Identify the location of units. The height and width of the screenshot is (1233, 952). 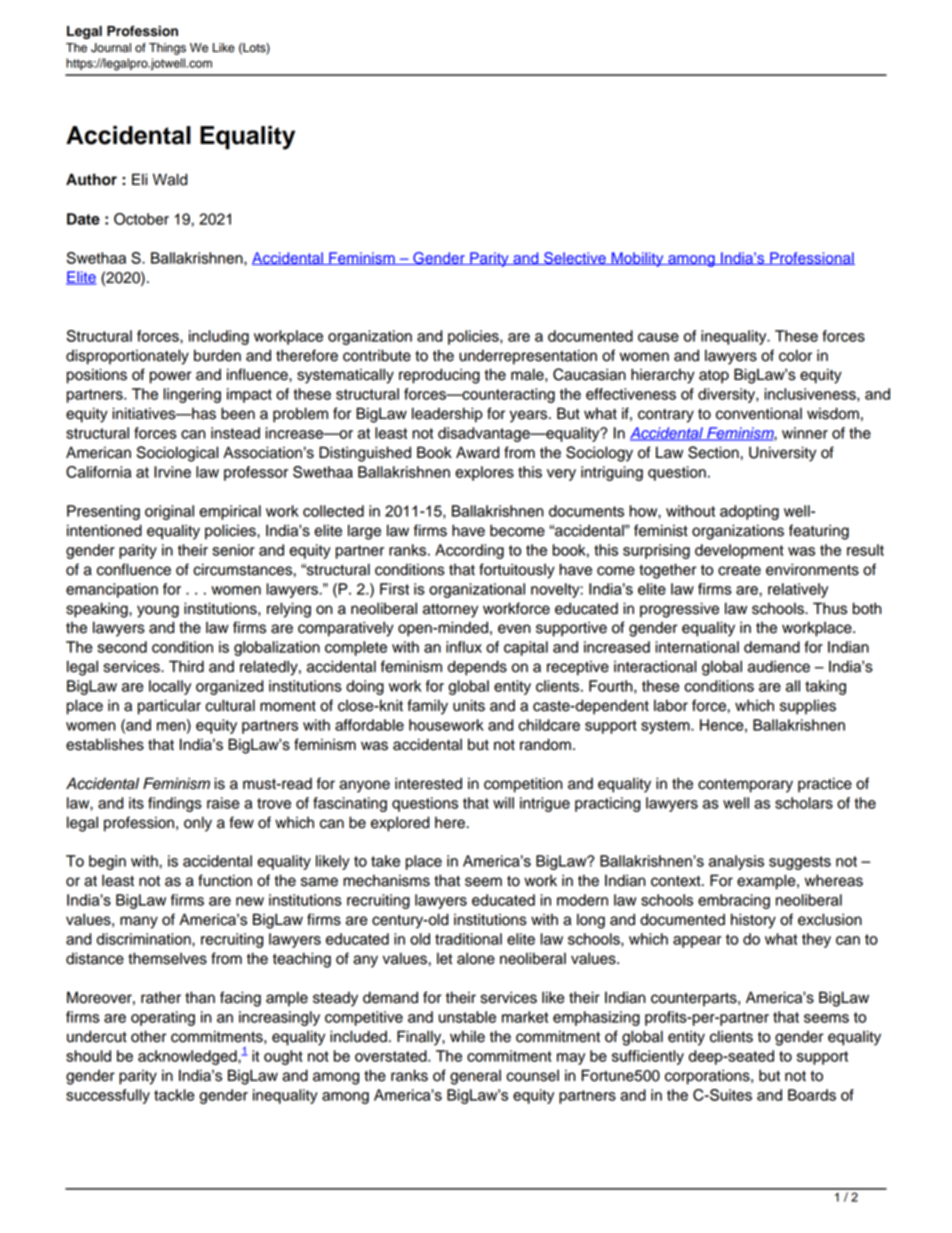
(469, 705).
